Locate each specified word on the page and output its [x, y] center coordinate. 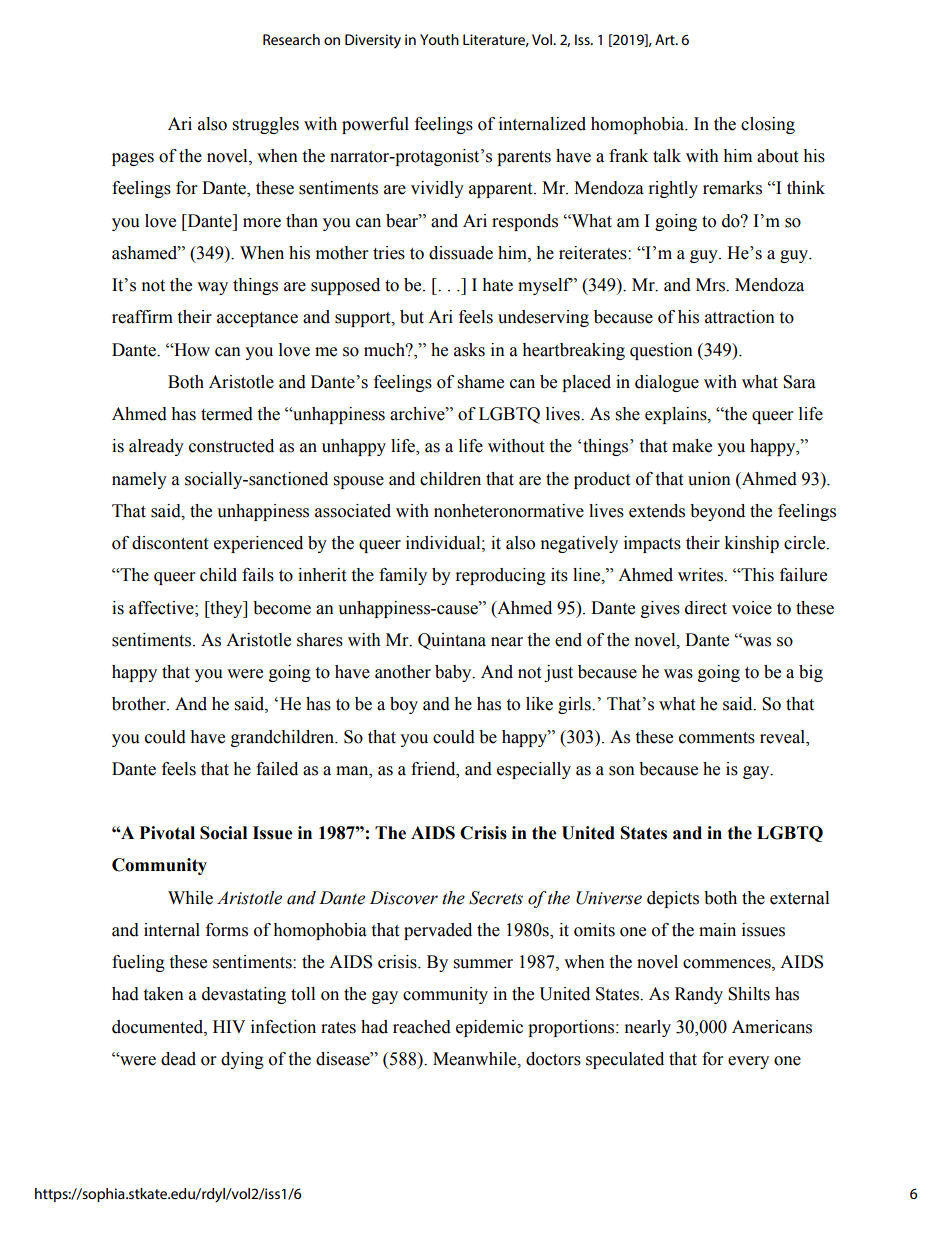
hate [497, 285]
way [212, 288]
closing [768, 125]
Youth [439, 39]
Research [291, 39]
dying [242, 1060]
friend [434, 769]
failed [277, 769]
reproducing [501, 576]
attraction [740, 317]
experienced [258, 544]
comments [717, 738]
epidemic [489, 1028]
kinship [751, 544]
